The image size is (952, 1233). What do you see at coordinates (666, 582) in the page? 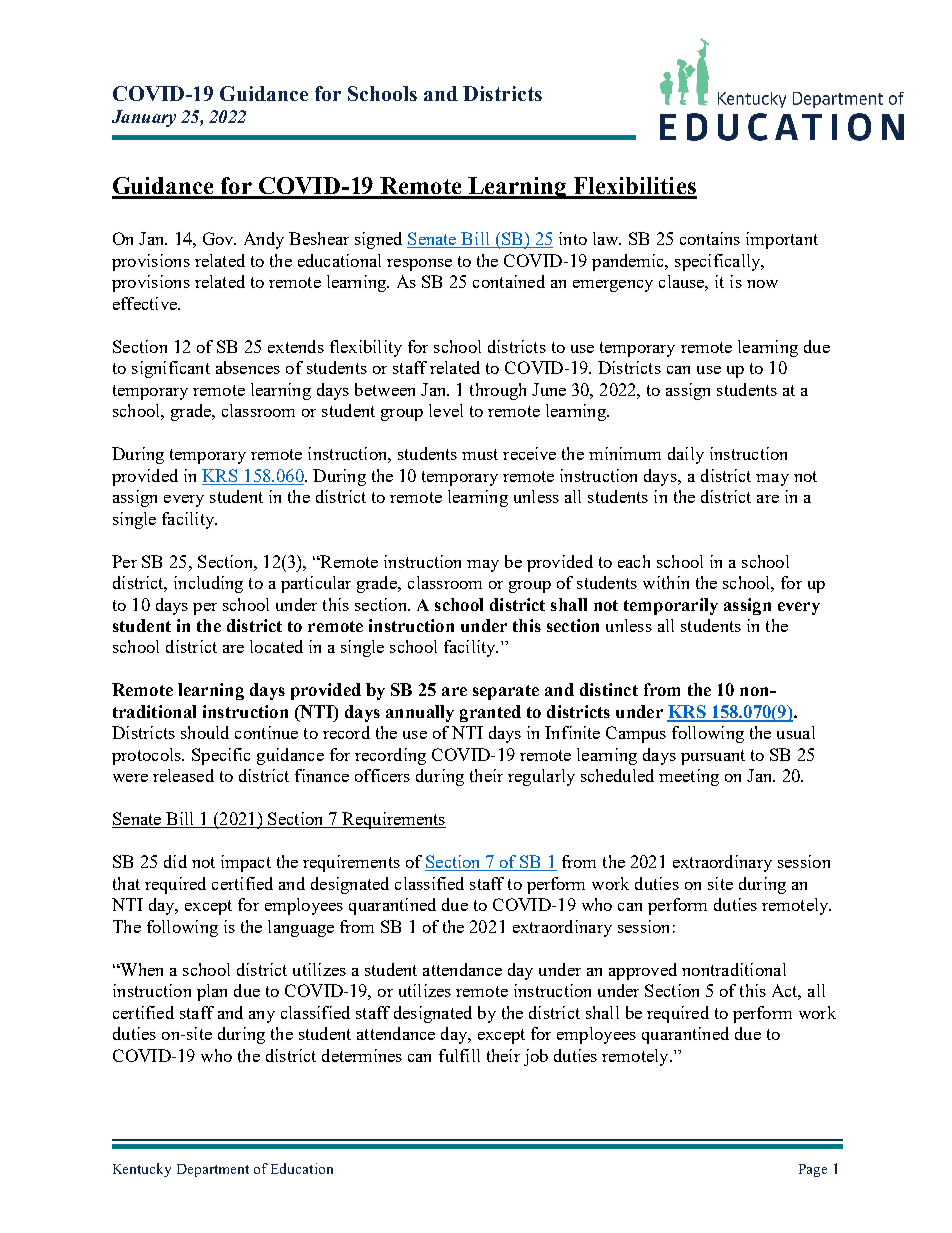
I see `within` at bounding box center [666, 582].
